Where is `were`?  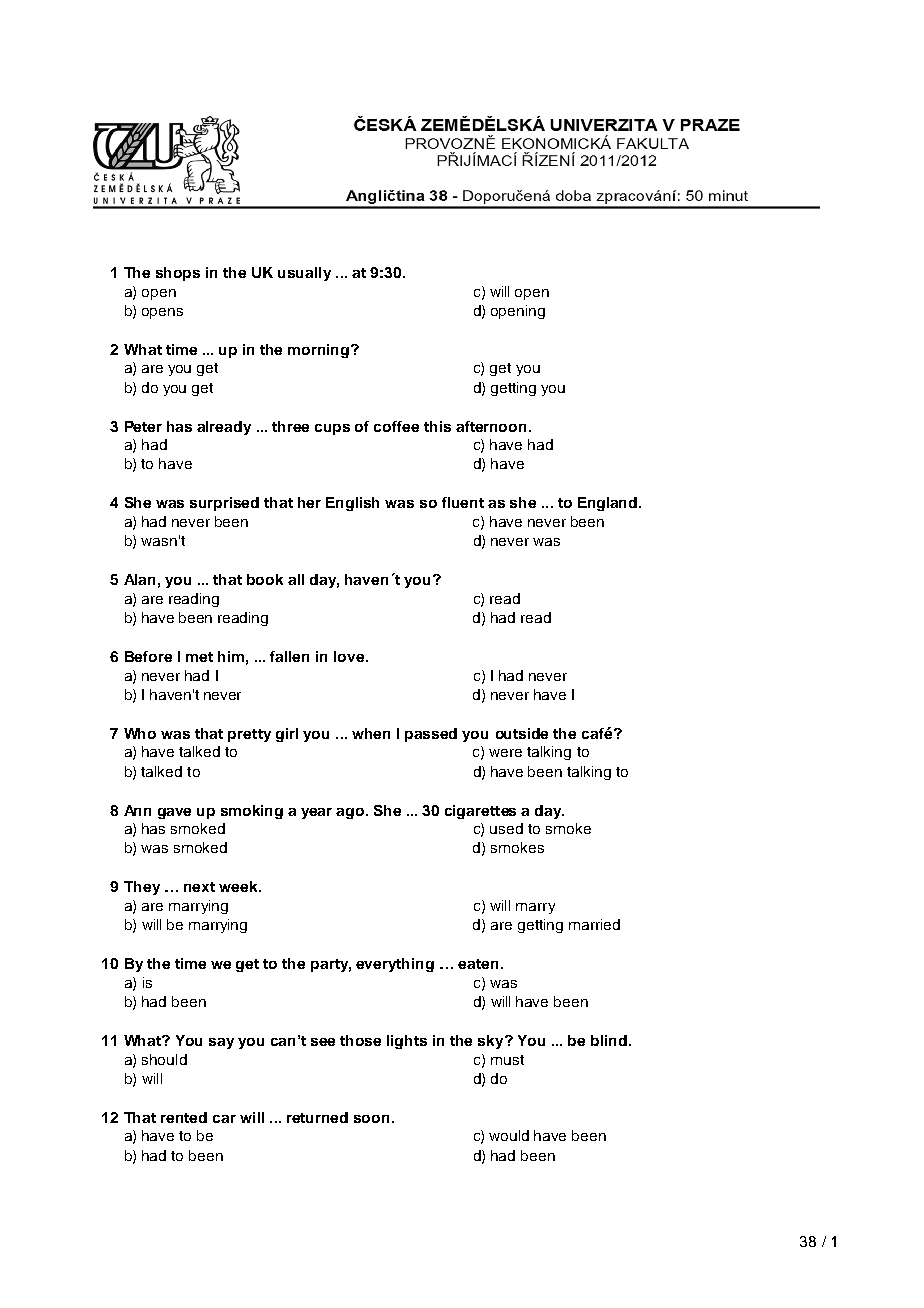
were is located at coordinates (505, 753).
